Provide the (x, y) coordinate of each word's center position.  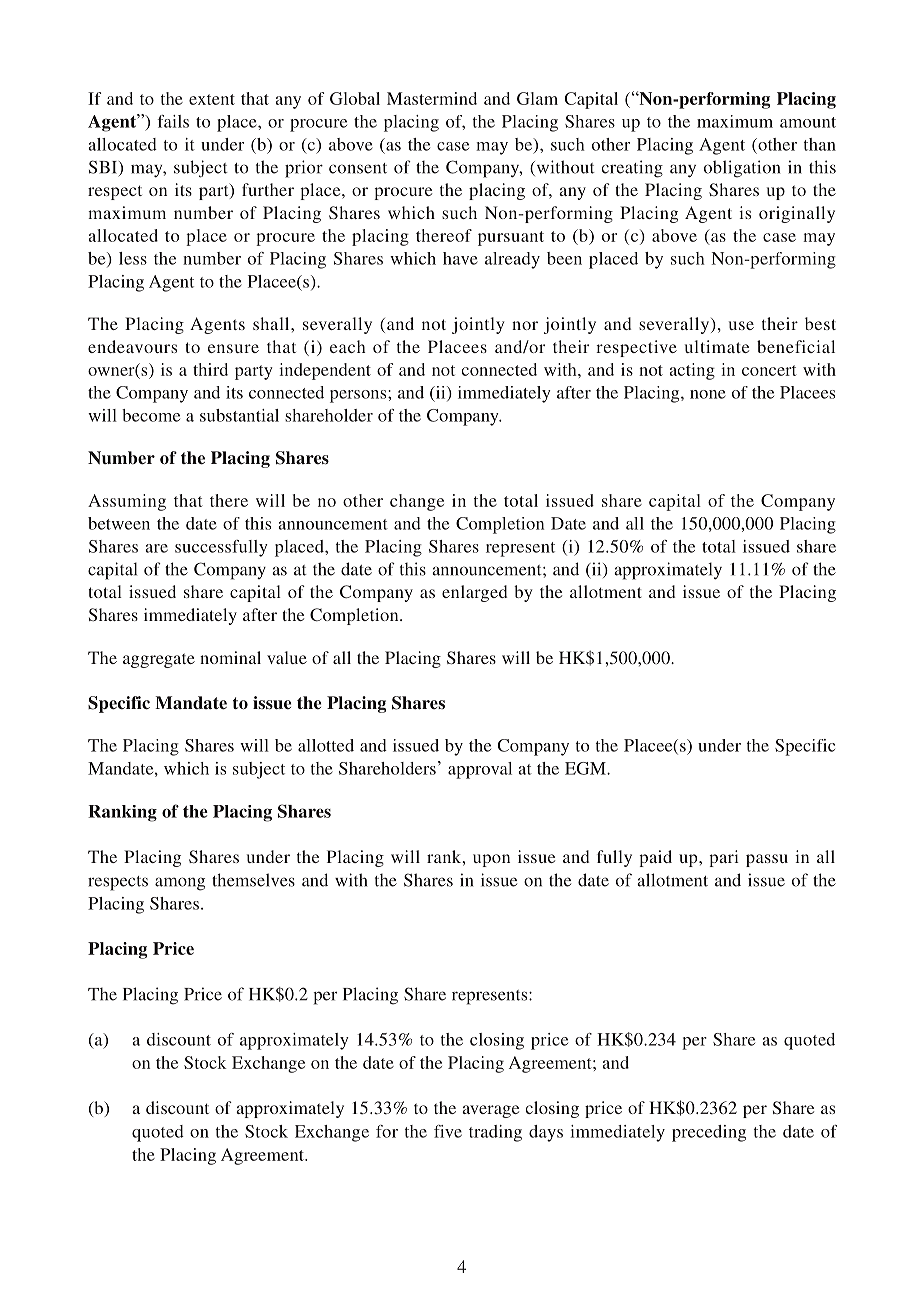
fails (173, 121)
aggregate (159, 660)
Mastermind (432, 98)
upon (491, 860)
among (180, 884)
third (210, 369)
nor (525, 325)
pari (724, 858)
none (708, 394)
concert (769, 370)
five (448, 1131)
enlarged (474, 593)
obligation (742, 169)
